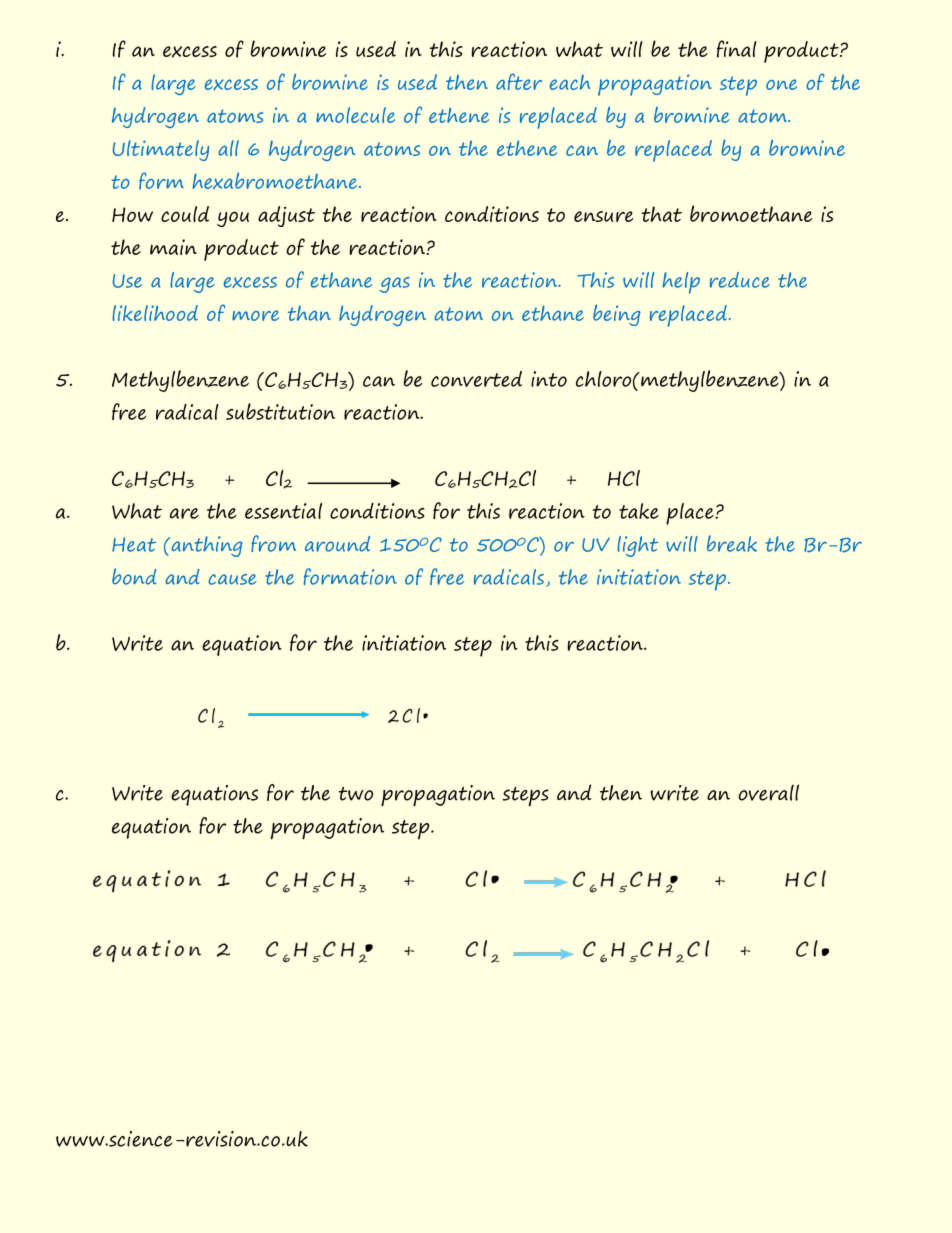 The height and width of the screenshot is (1233, 952). Describe the element at coordinates (681, 283) in the screenshot. I see `help` at that location.
